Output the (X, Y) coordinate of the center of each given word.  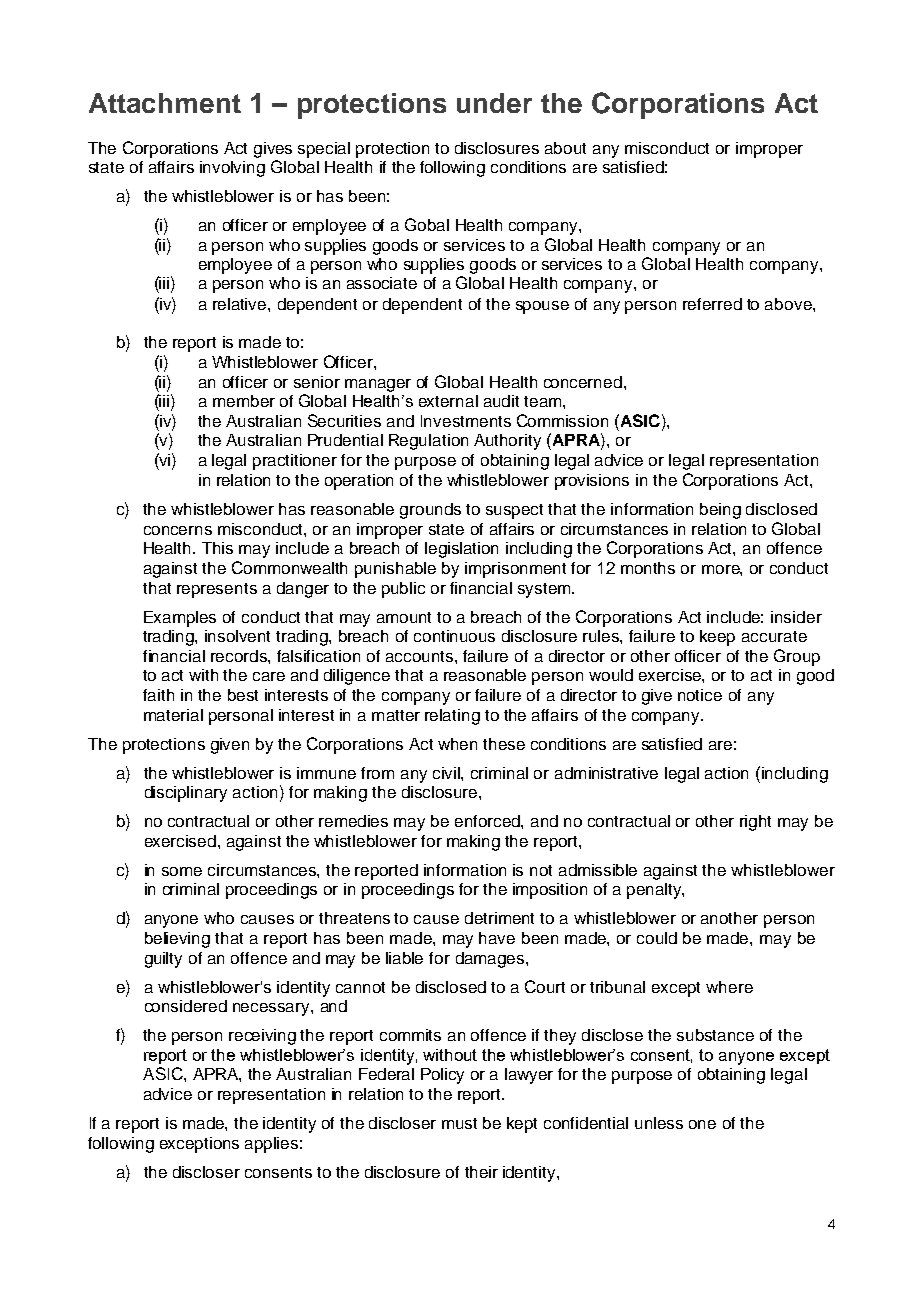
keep (717, 638)
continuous (454, 636)
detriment (499, 918)
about (565, 148)
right (755, 823)
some (182, 871)
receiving (262, 1037)
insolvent (237, 636)
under (494, 103)
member (244, 401)
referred (712, 304)
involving (232, 169)
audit (501, 401)
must (459, 1123)
